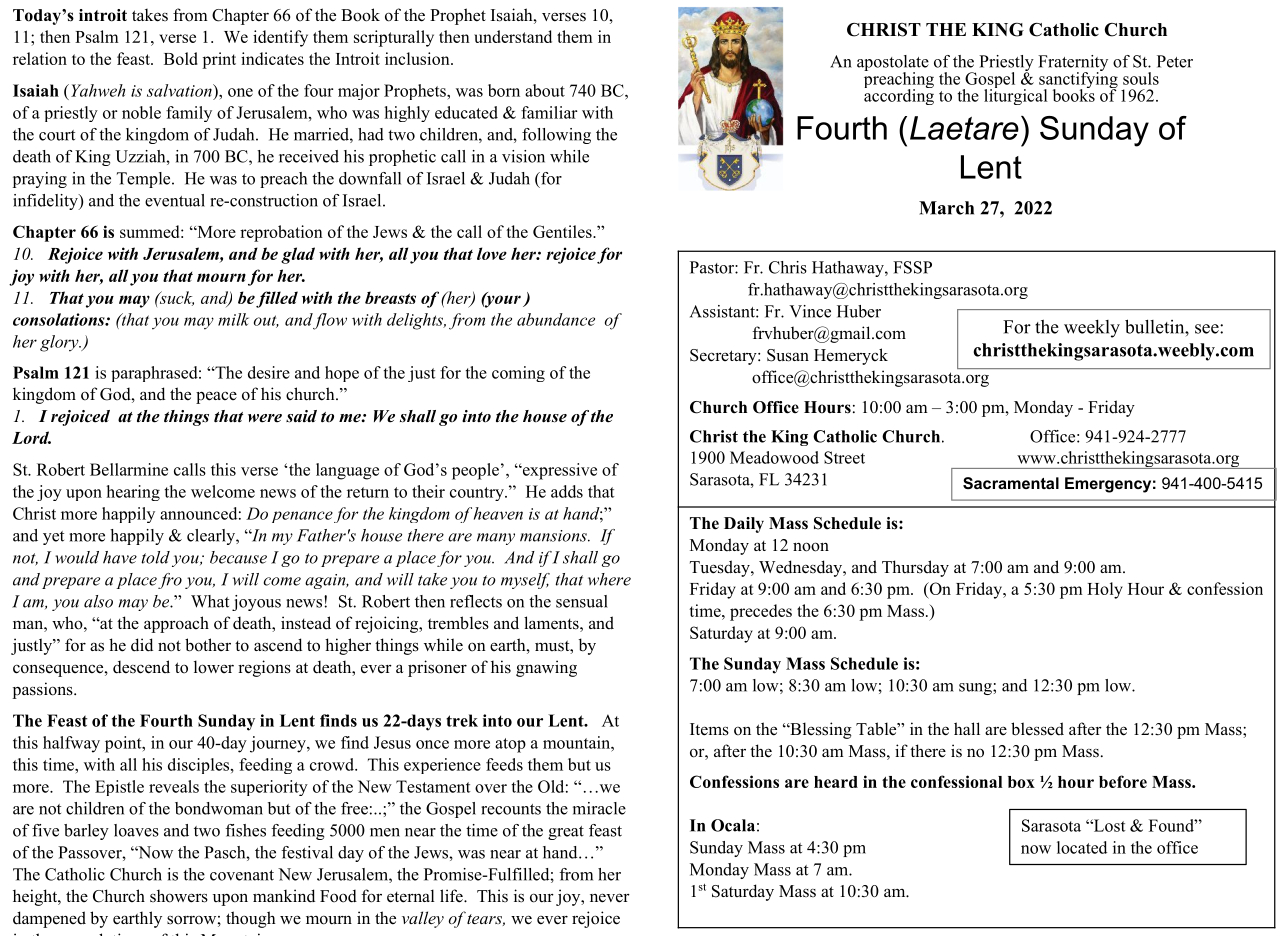  I want to click on Fraternity, so click(1073, 64).
